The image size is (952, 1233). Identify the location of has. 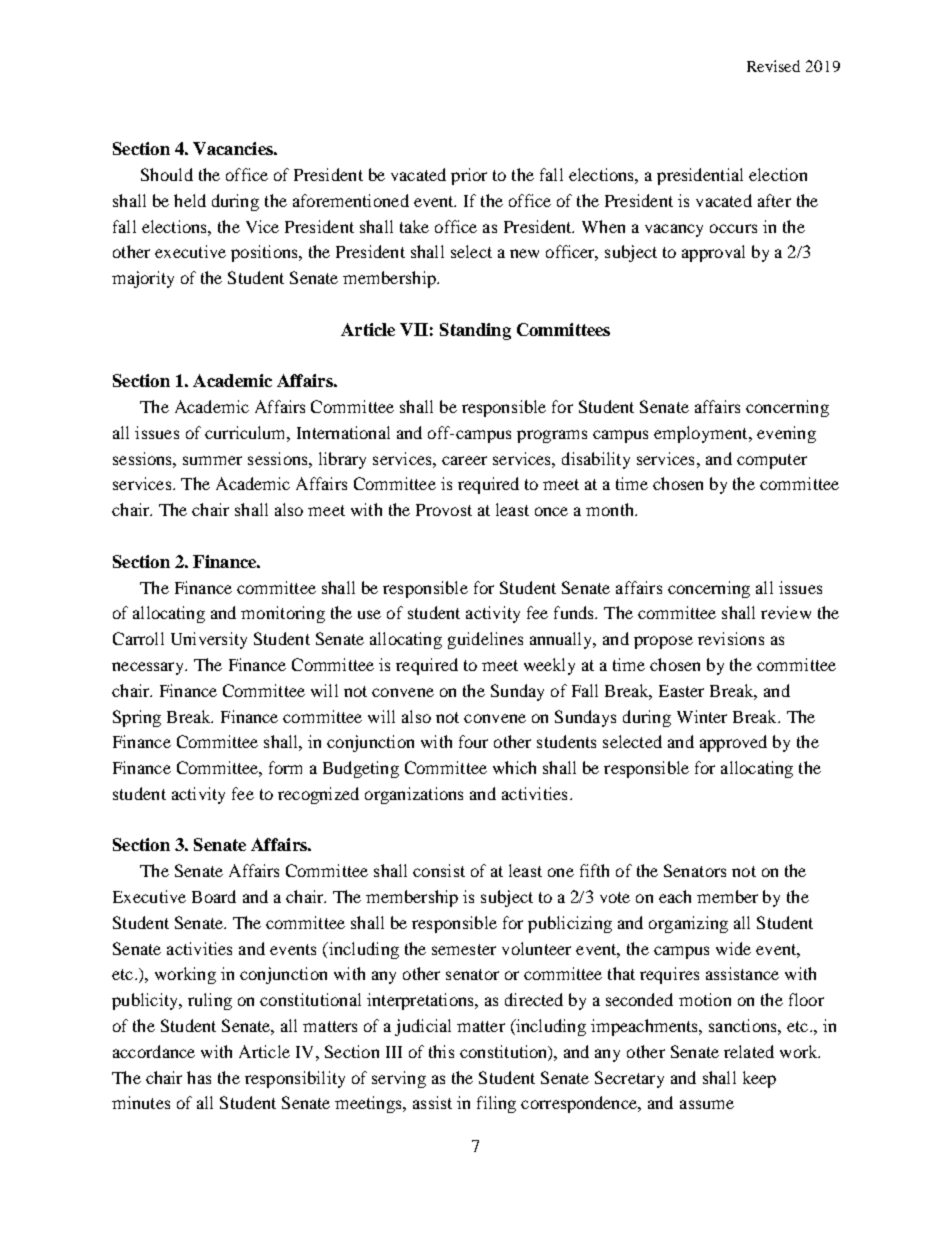
(199, 1077).
